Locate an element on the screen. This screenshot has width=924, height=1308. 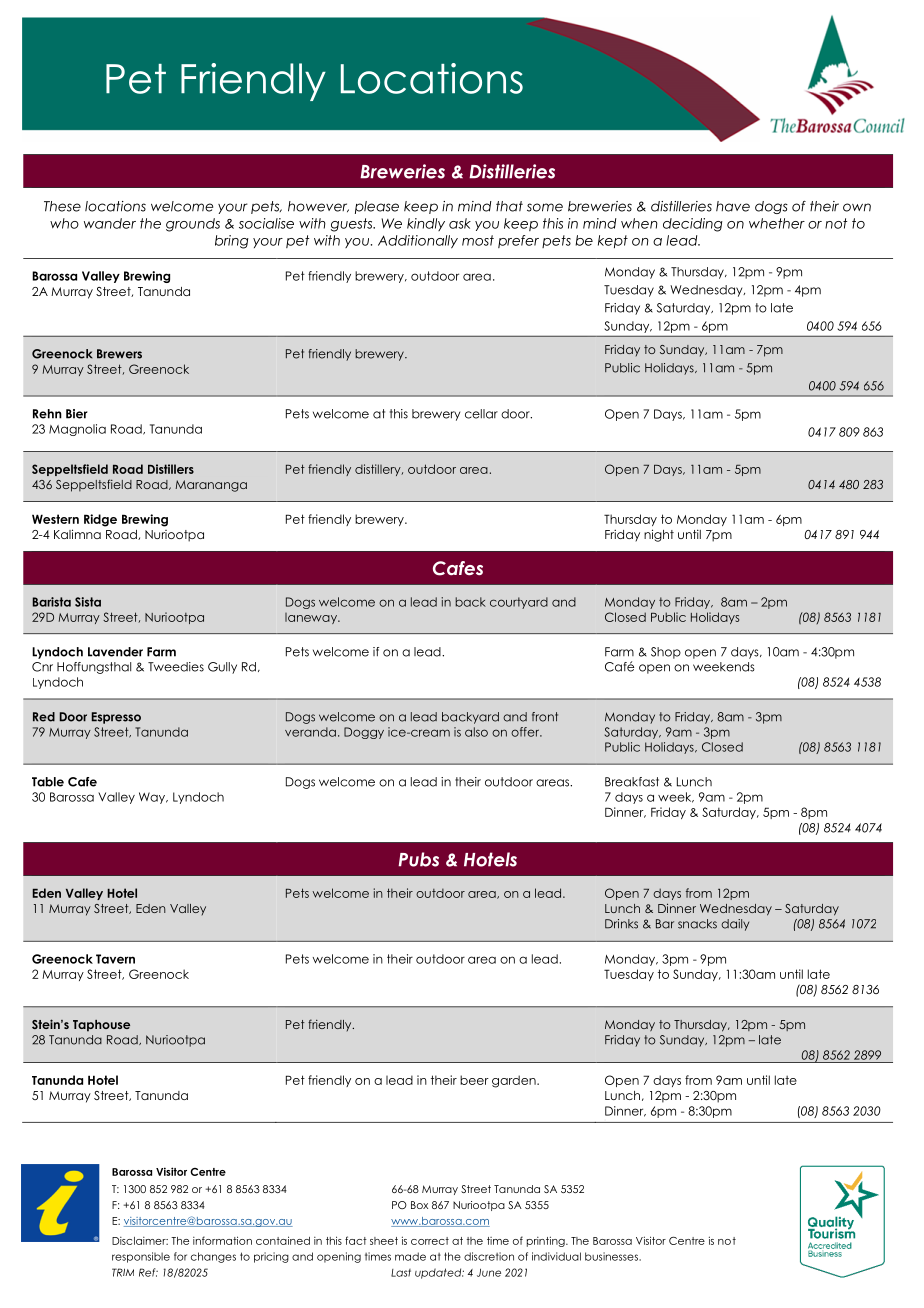
correct is located at coordinates (430, 1241).
